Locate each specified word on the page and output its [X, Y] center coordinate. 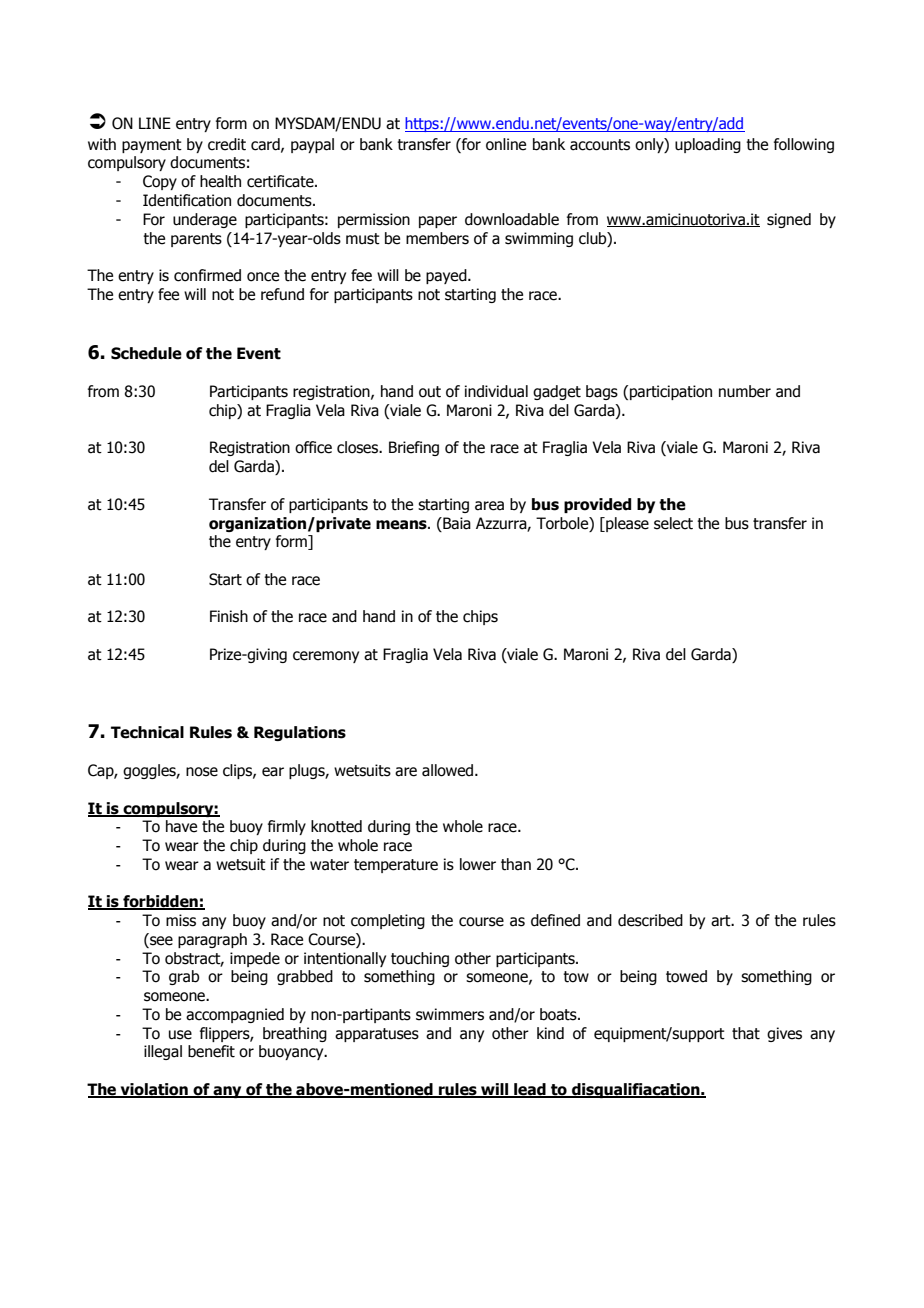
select [673, 523]
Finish [229, 616]
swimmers [450, 1014]
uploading [708, 145]
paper [438, 222]
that [746, 1033]
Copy [160, 182]
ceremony [326, 657]
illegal [163, 1052]
